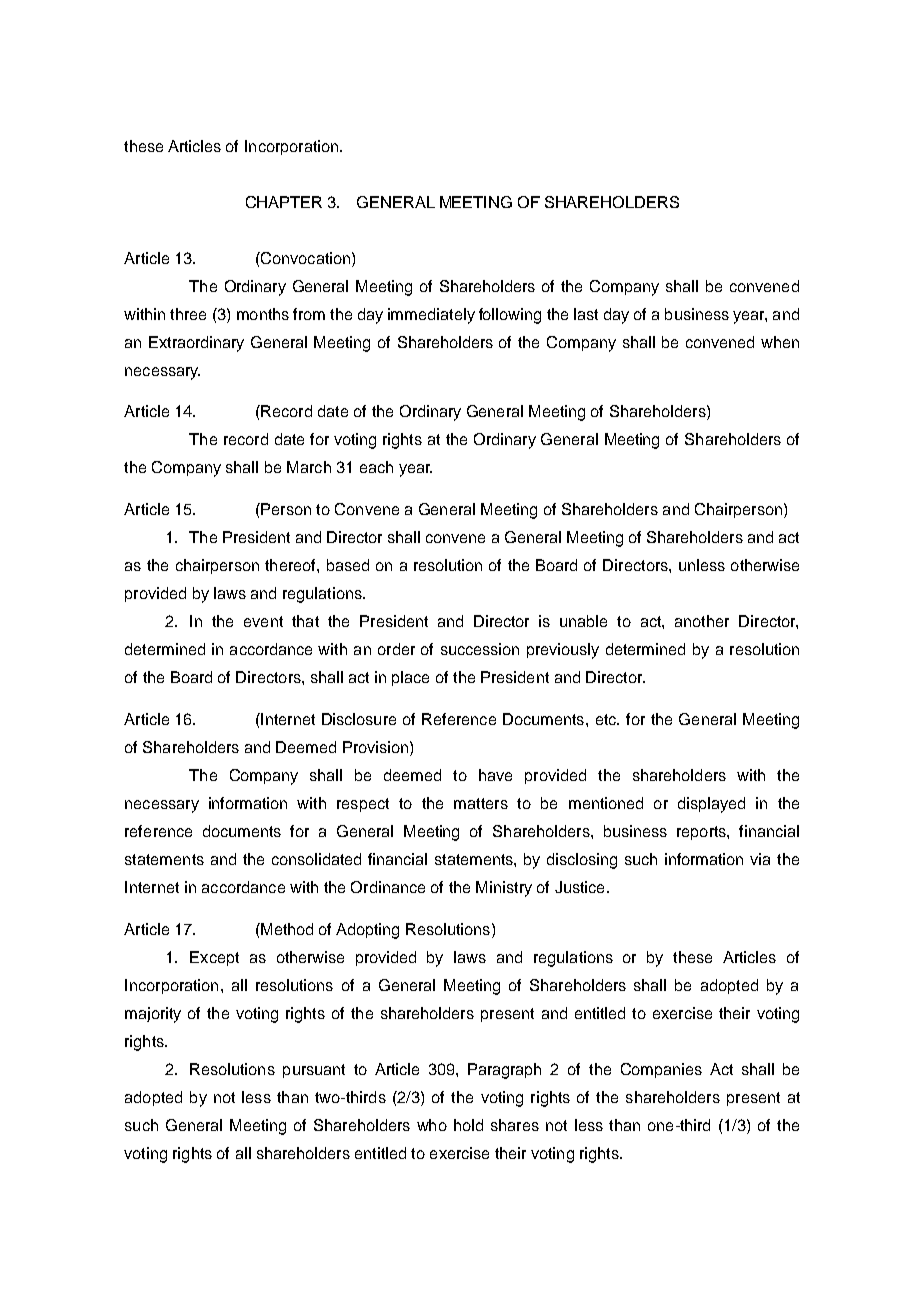  Describe the element at coordinates (286, 929) in the screenshot. I see `Method` at that location.
